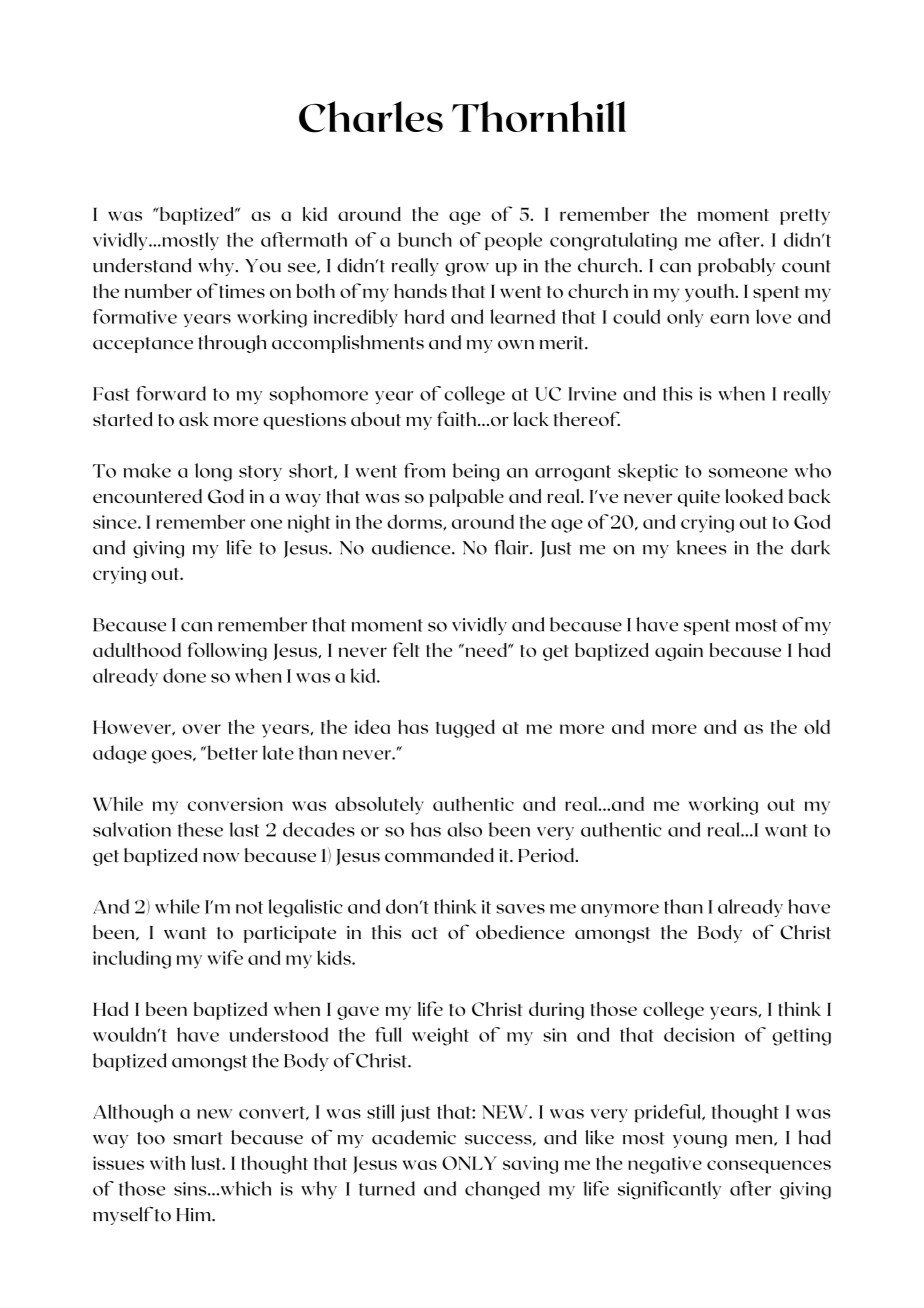 This screenshot has width=924, height=1308. Describe the element at coordinates (805, 217) in the screenshot. I see `pretty` at that location.
